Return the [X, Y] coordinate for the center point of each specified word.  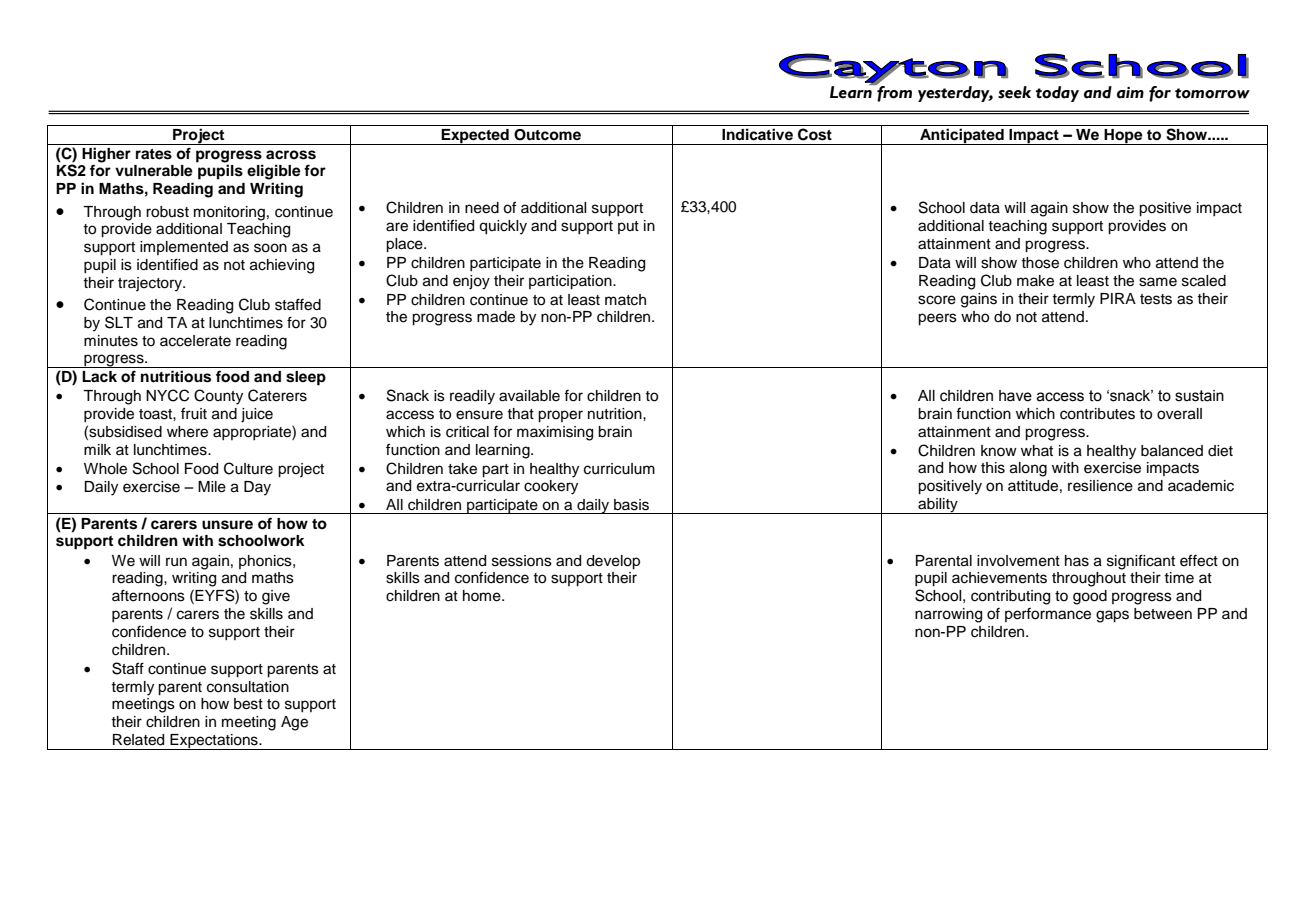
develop [613, 562]
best [248, 704]
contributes [1097, 414]
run [176, 562]
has [1077, 561]
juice [257, 415]
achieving [282, 266]
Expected [475, 137]
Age [294, 723]
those [1040, 263]
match [625, 300]
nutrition [616, 414]
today [1057, 94]
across [291, 155]
